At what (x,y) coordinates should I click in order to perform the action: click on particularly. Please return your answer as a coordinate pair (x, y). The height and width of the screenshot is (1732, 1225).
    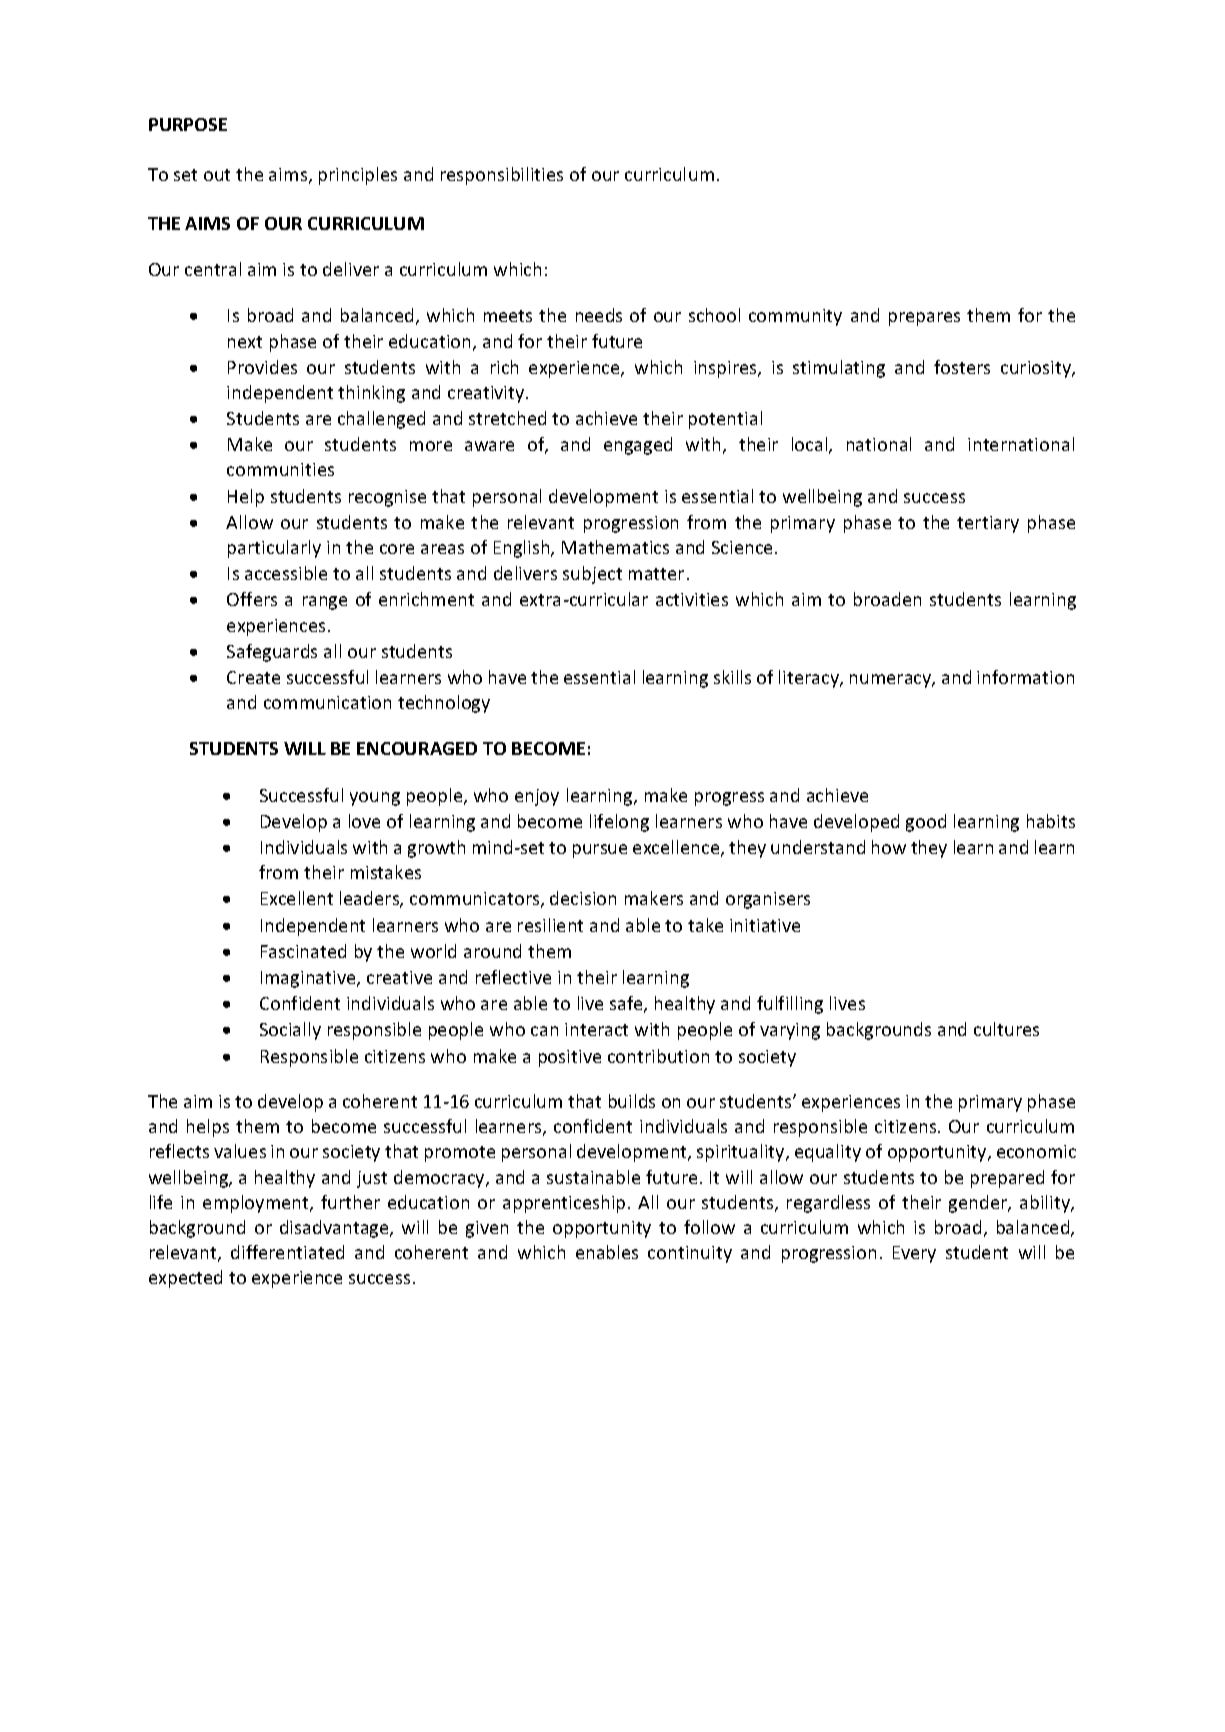
    Looking at the image, I should click on (274, 549).
